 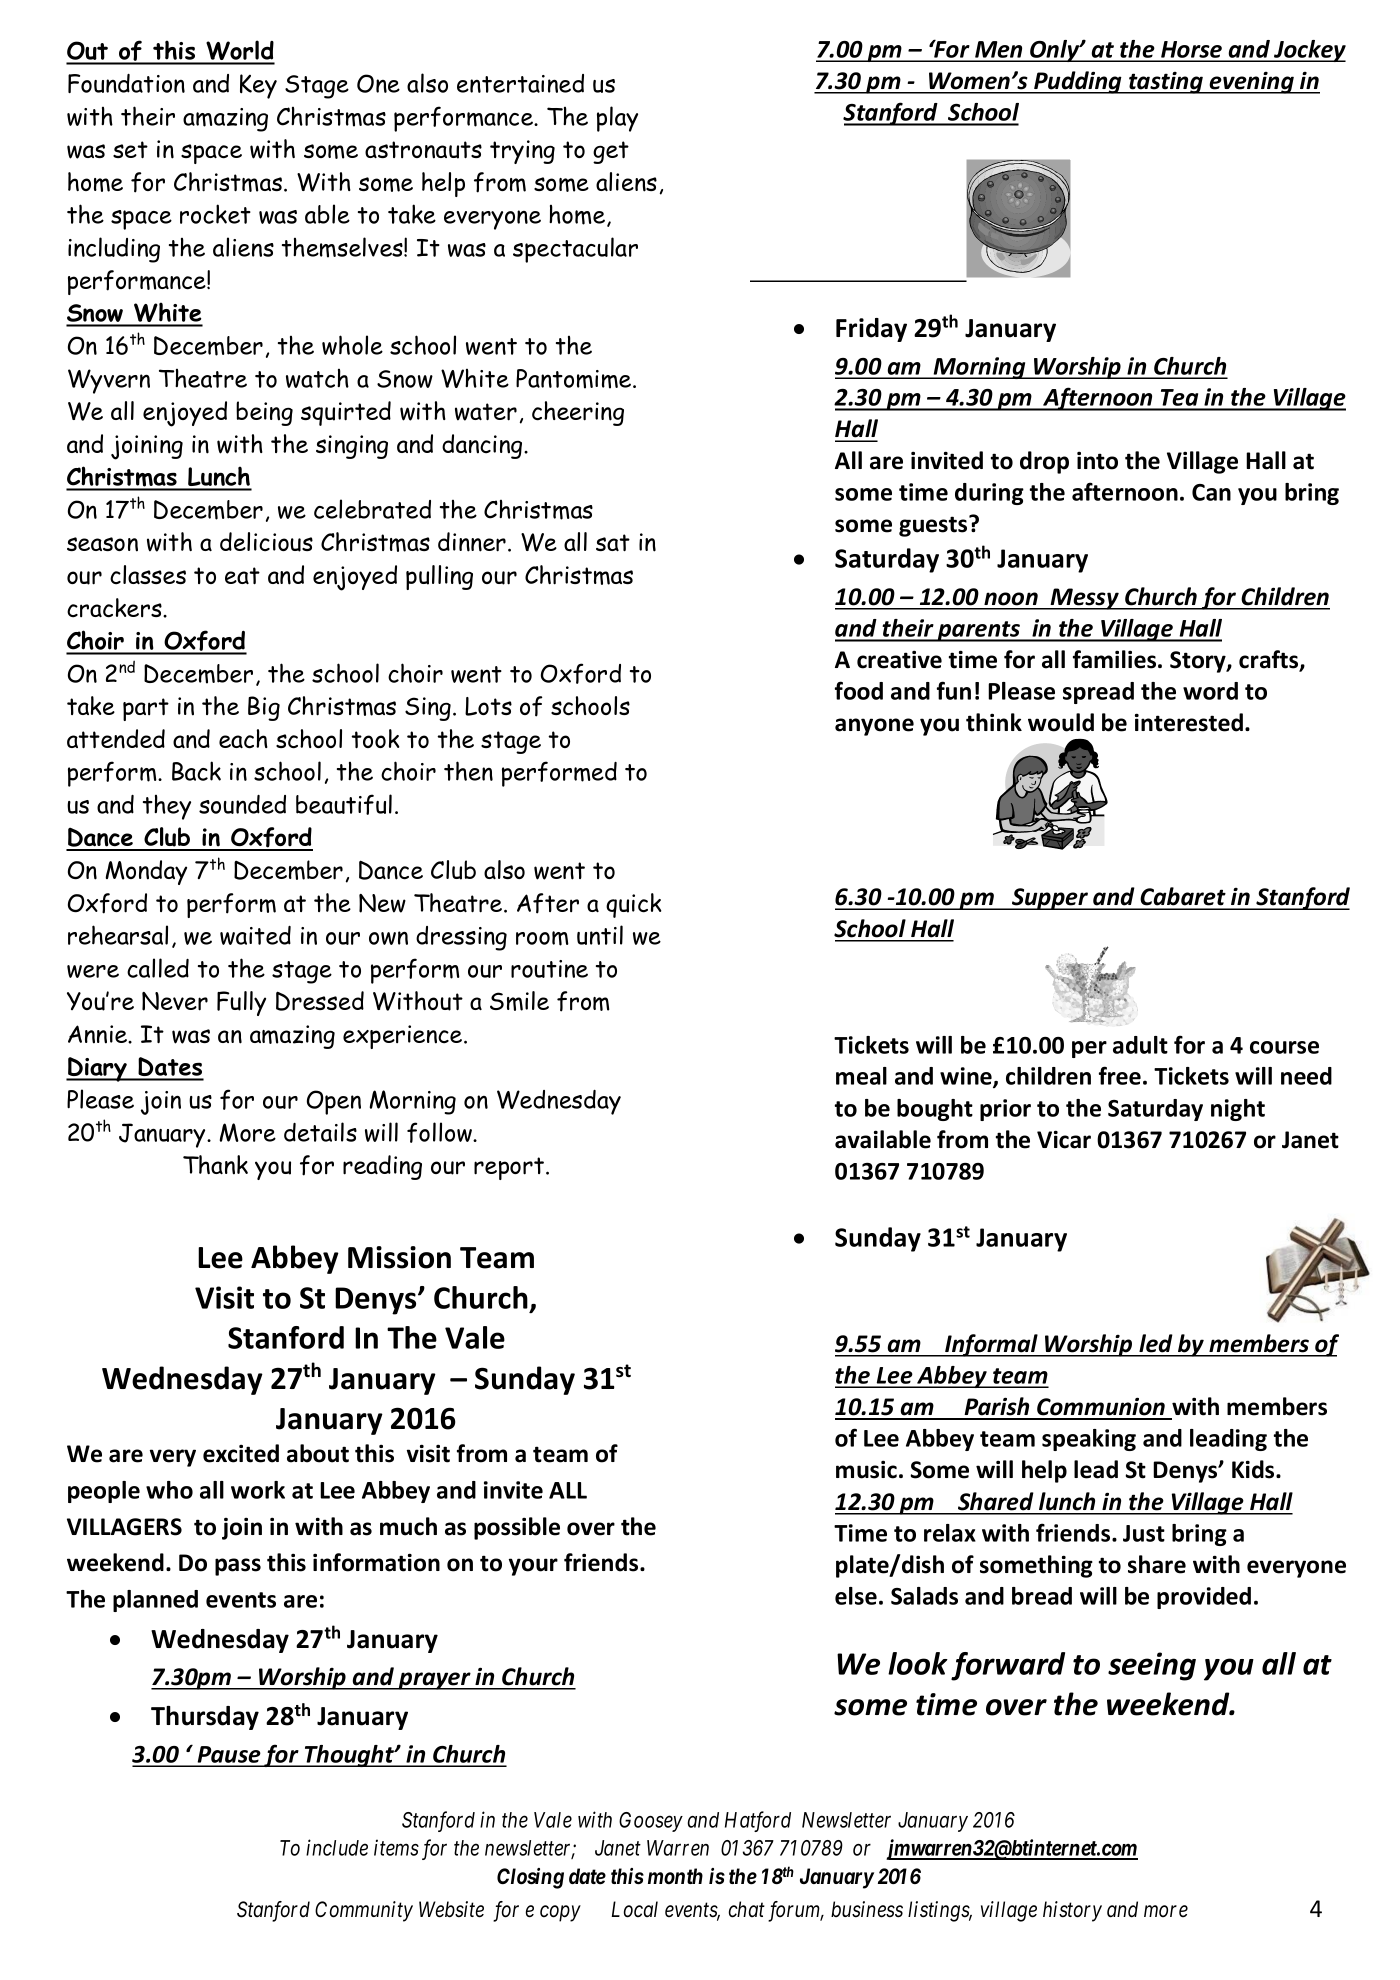 What do you see at coordinates (264, 413) in the screenshot?
I see `being` at bounding box center [264, 413].
